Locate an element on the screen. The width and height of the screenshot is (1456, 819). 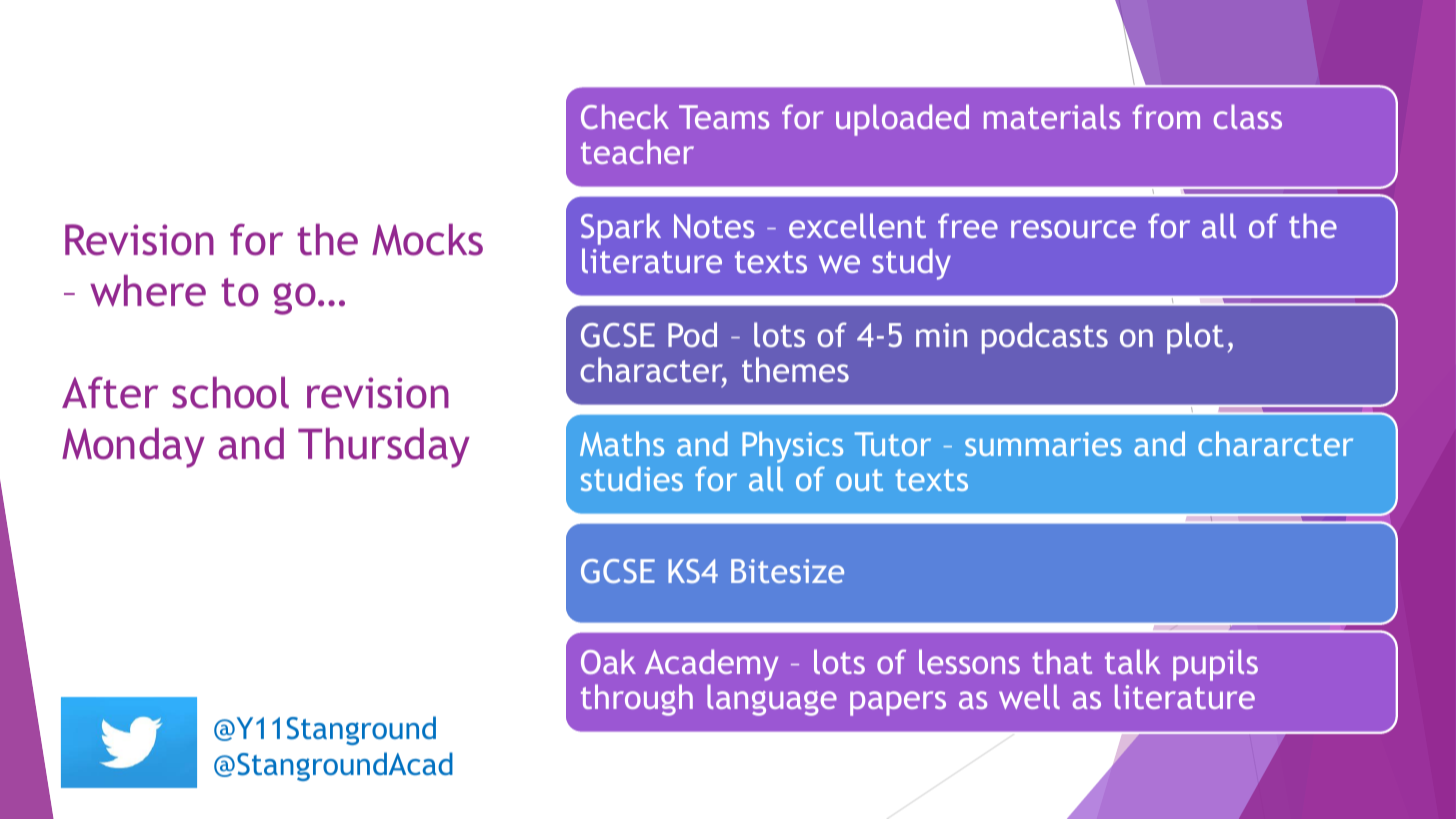
Oak is located at coordinates (608, 661).
